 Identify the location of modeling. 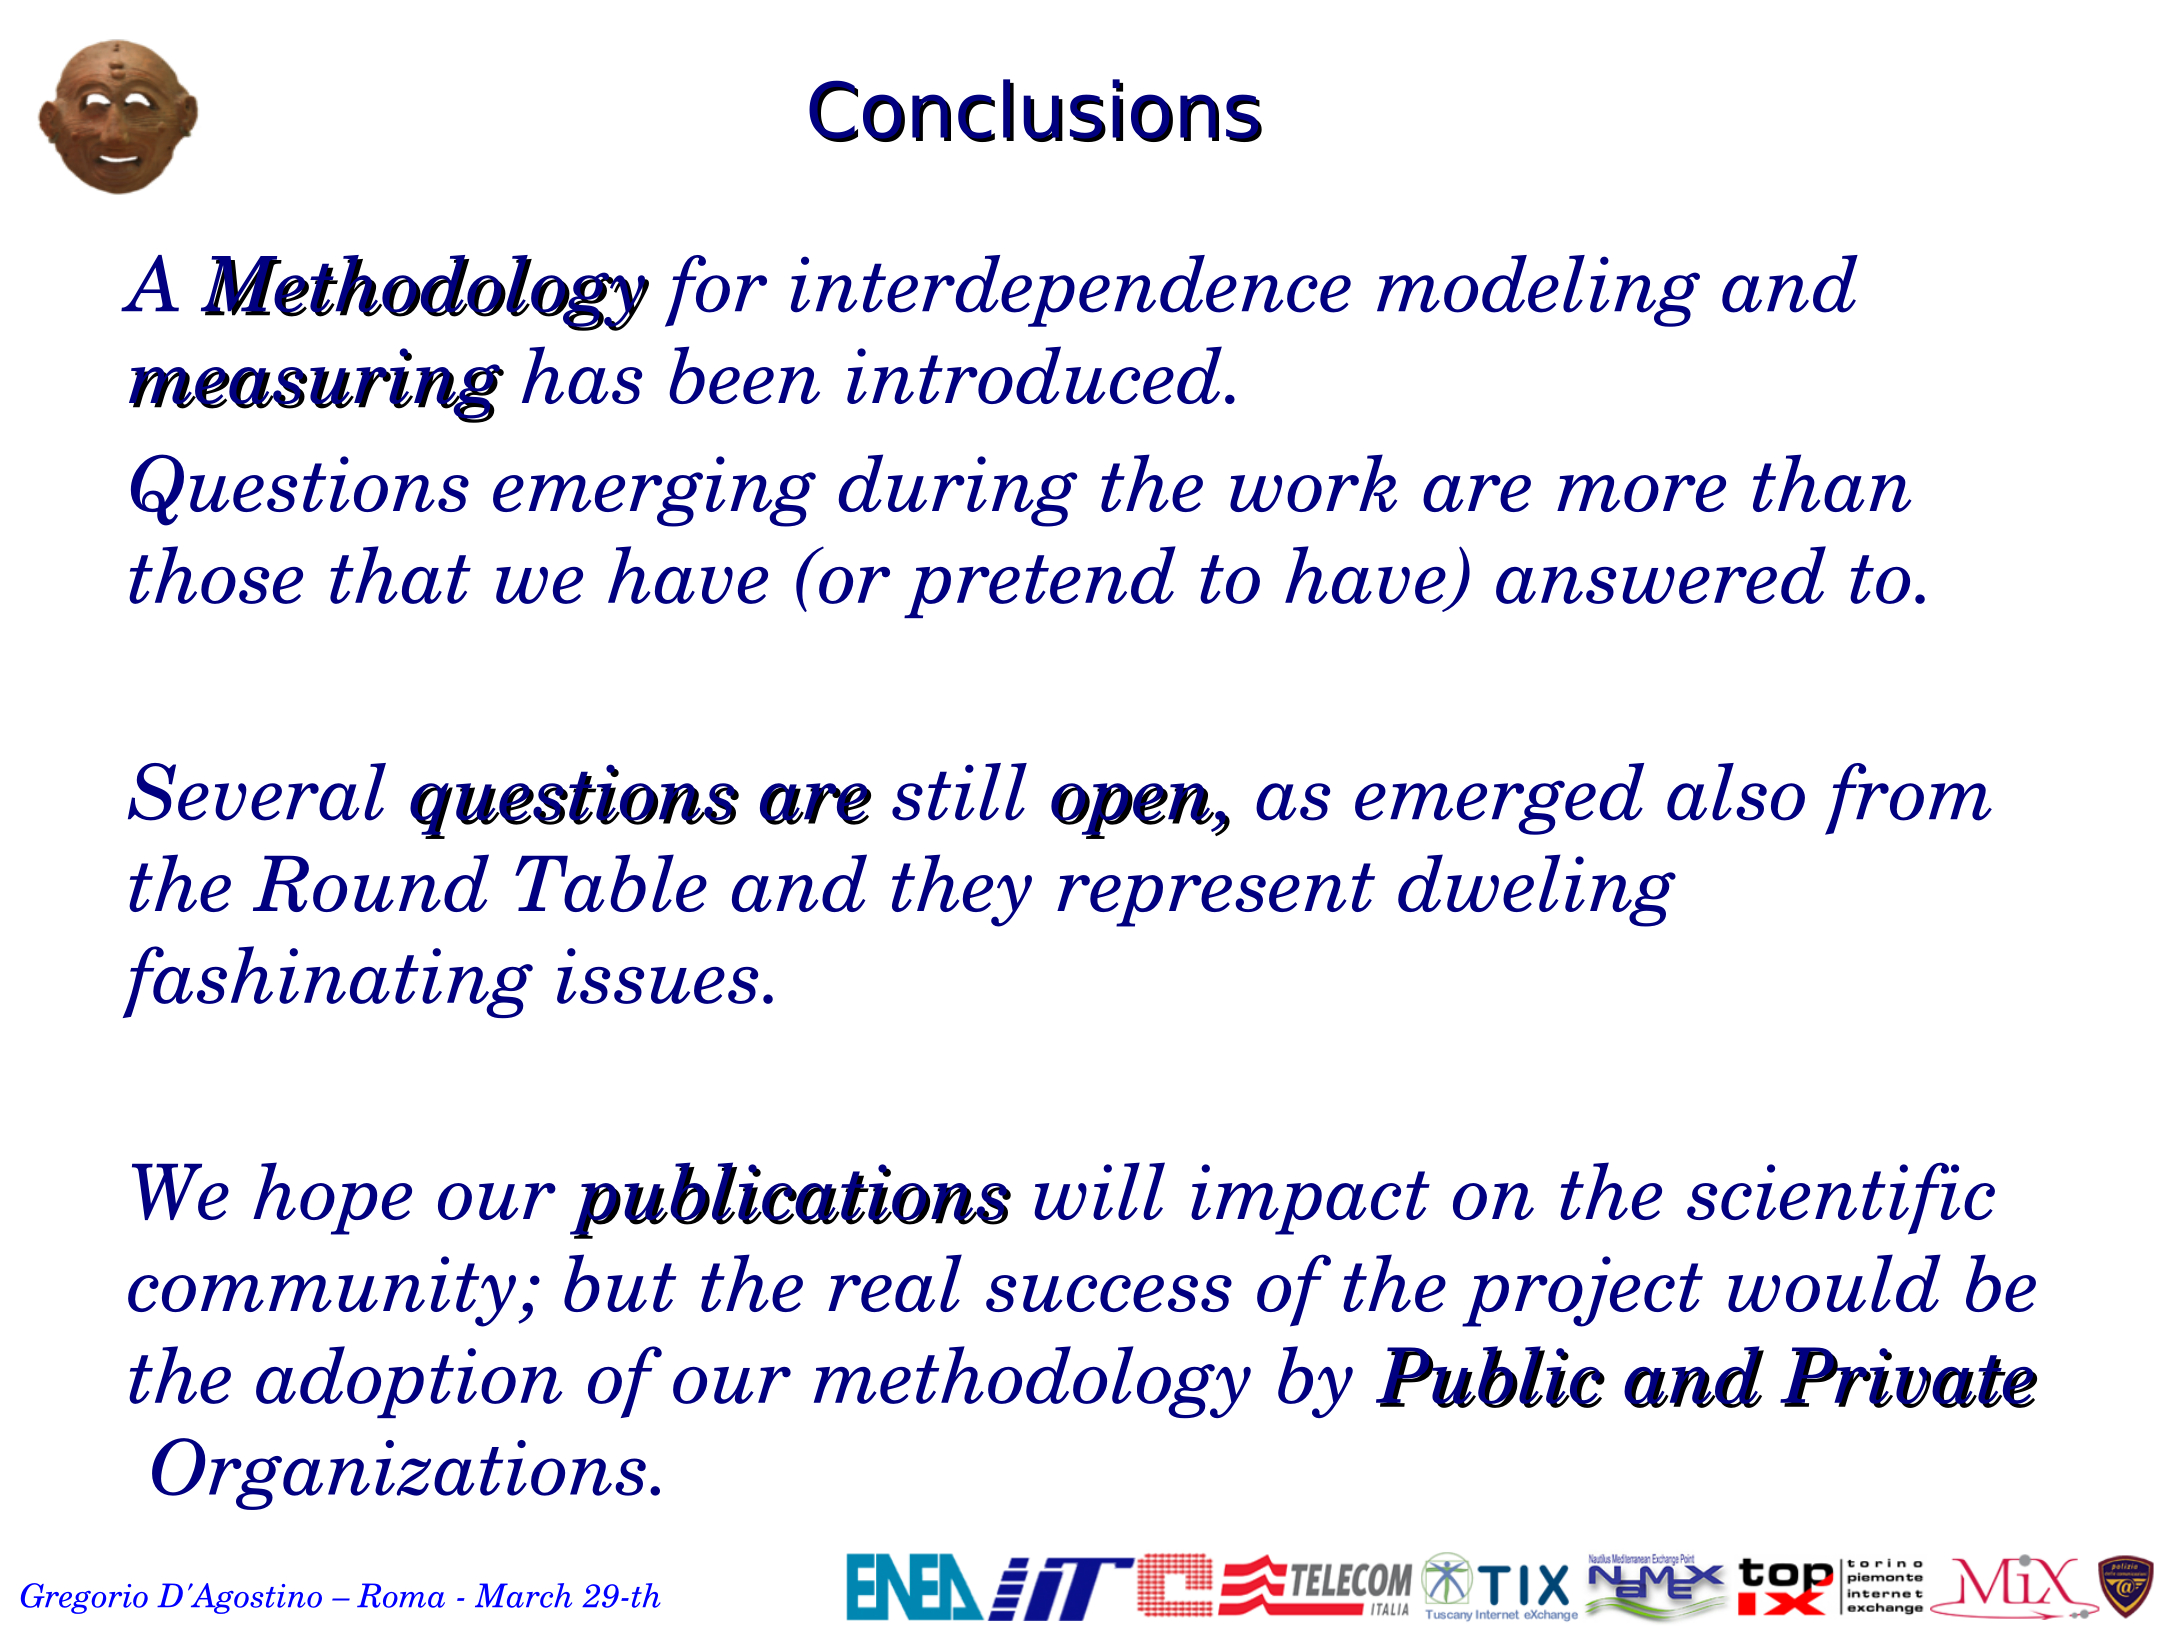
(1538, 291).
